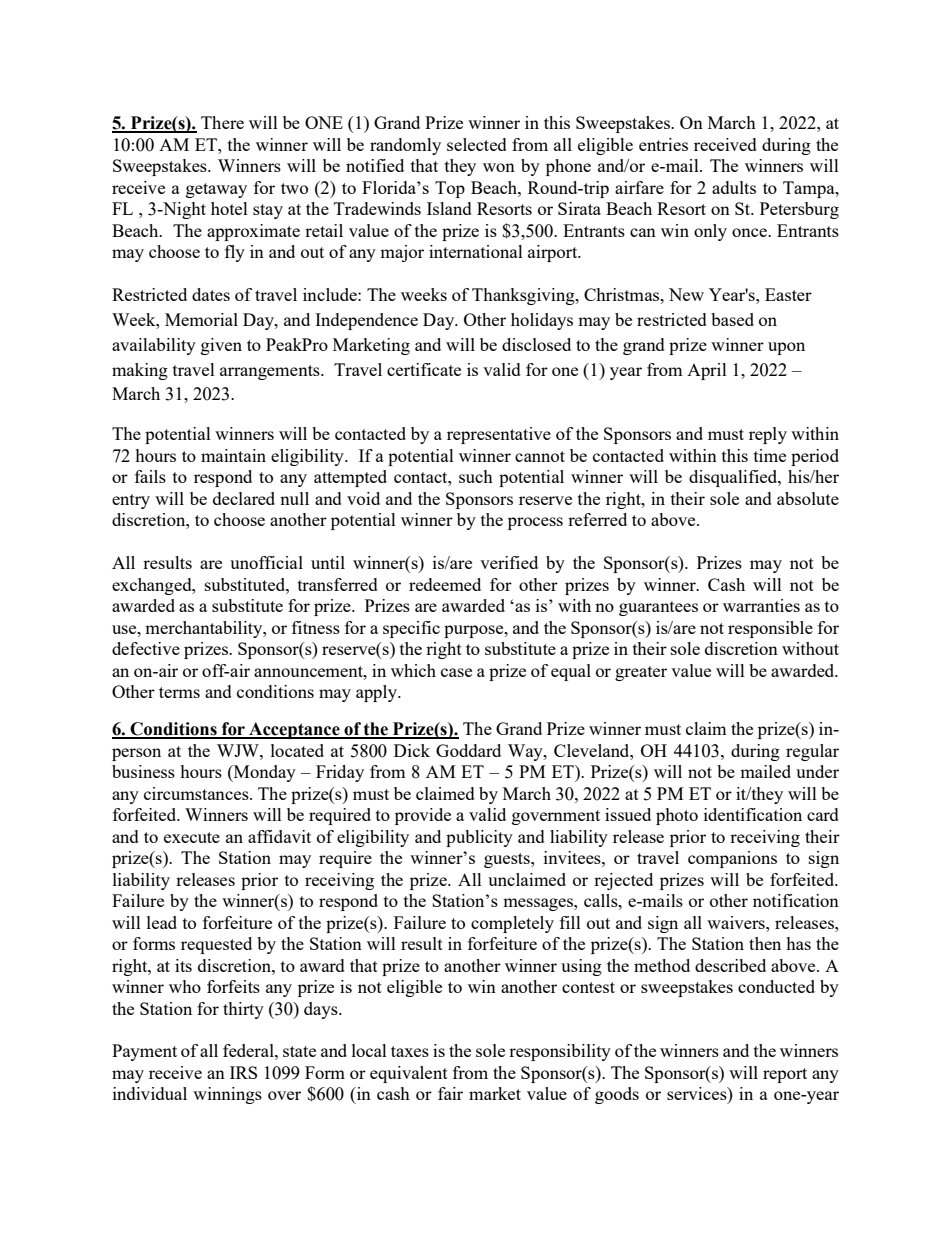 The height and width of the screenshot is (1233, 952). Describe the element at coordinates (222, 122) in the screenshot. I see `There` at that location.
